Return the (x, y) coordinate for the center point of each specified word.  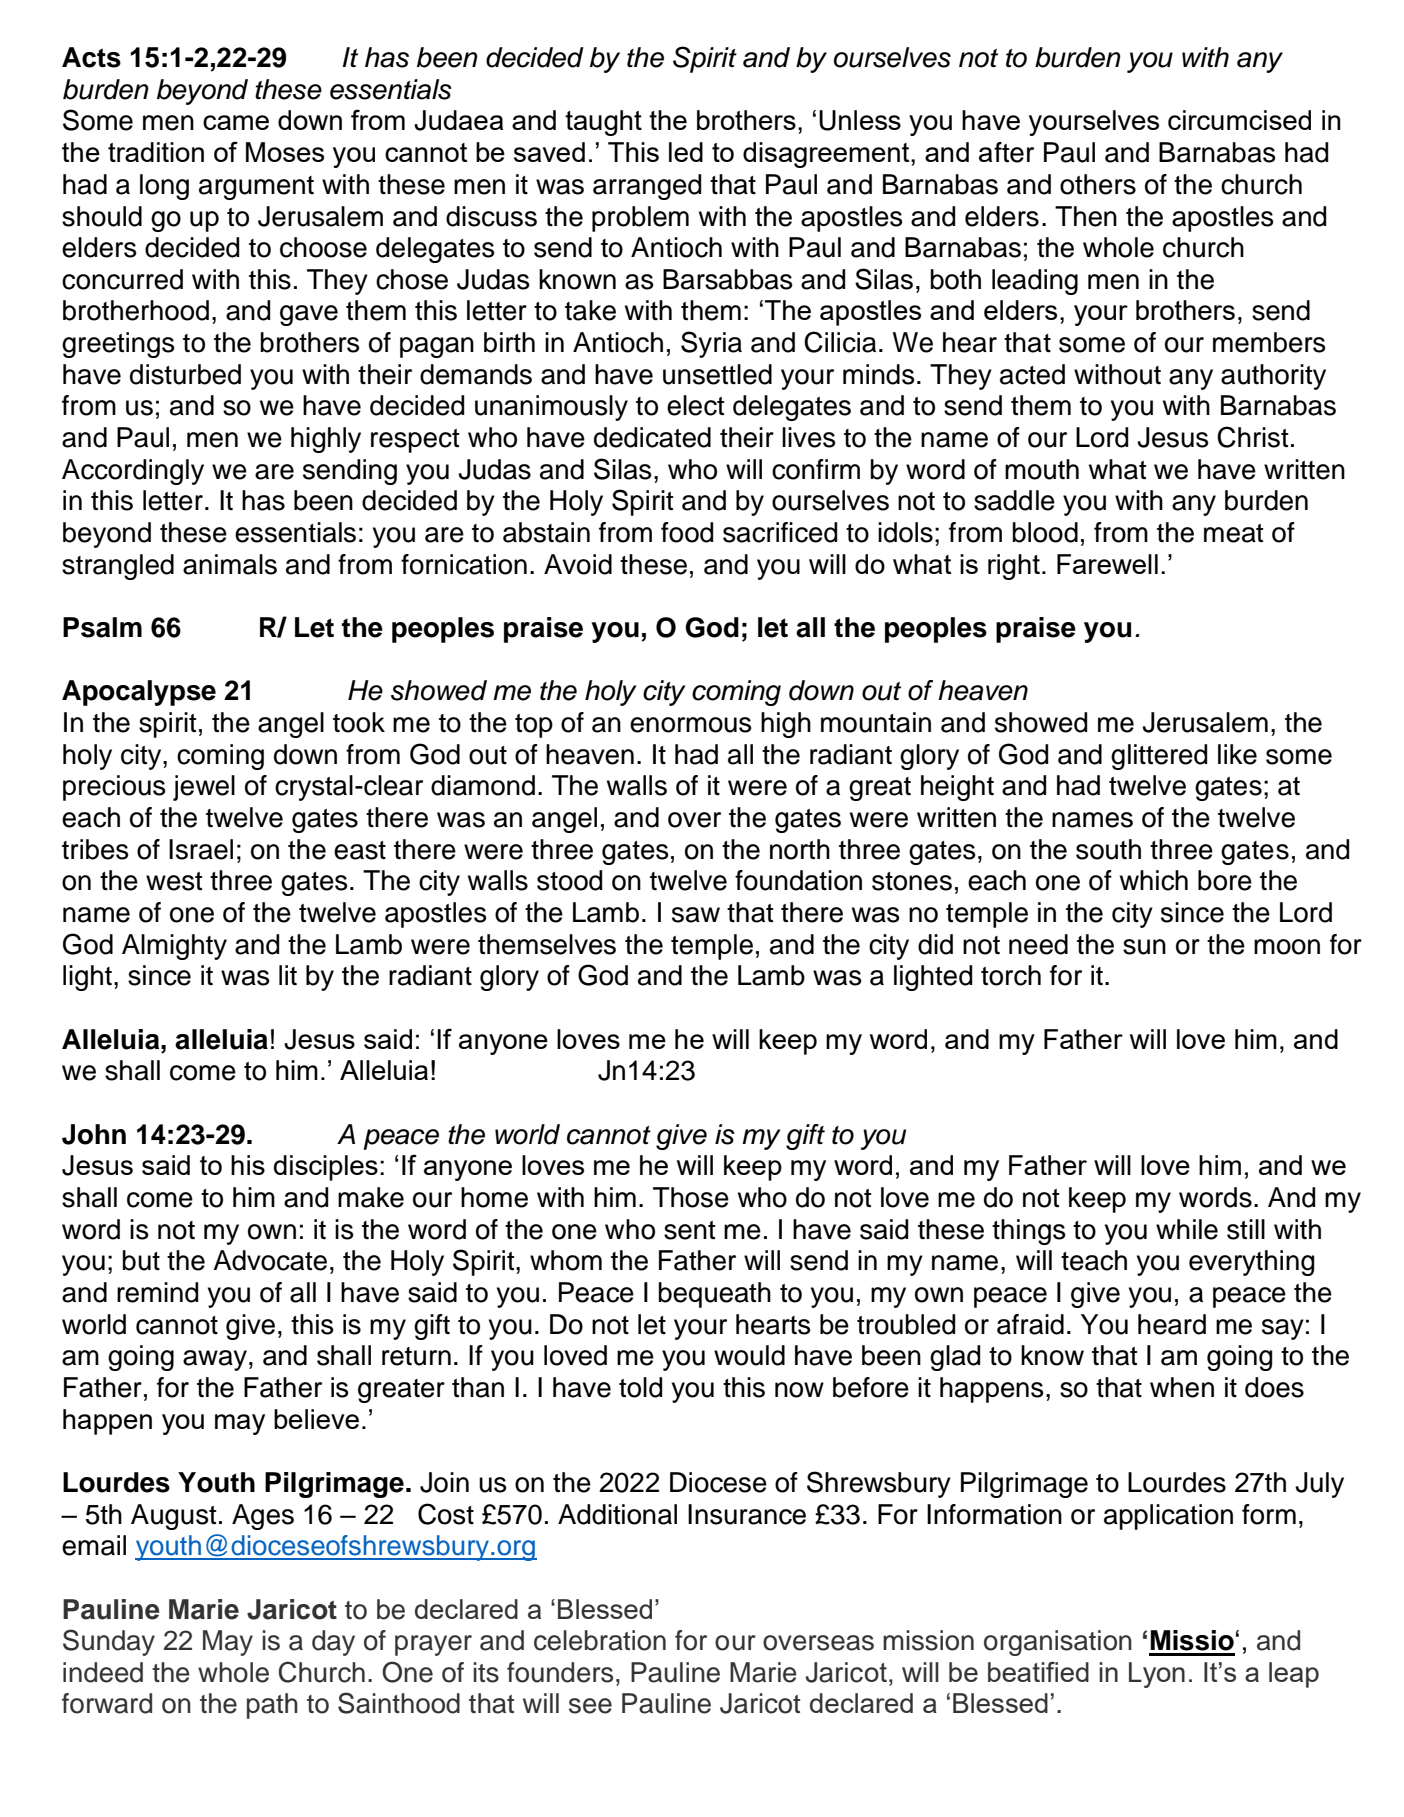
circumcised (1239, 120)
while (1187, 1229)
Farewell (1107, 564)
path (272, 1706)
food (687, 532)
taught (603, 123)
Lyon (1157, 1675)
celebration (600, 1640)
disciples (326, 1168)
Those (691, 1197)
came (236, 122)
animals (230, 564)
